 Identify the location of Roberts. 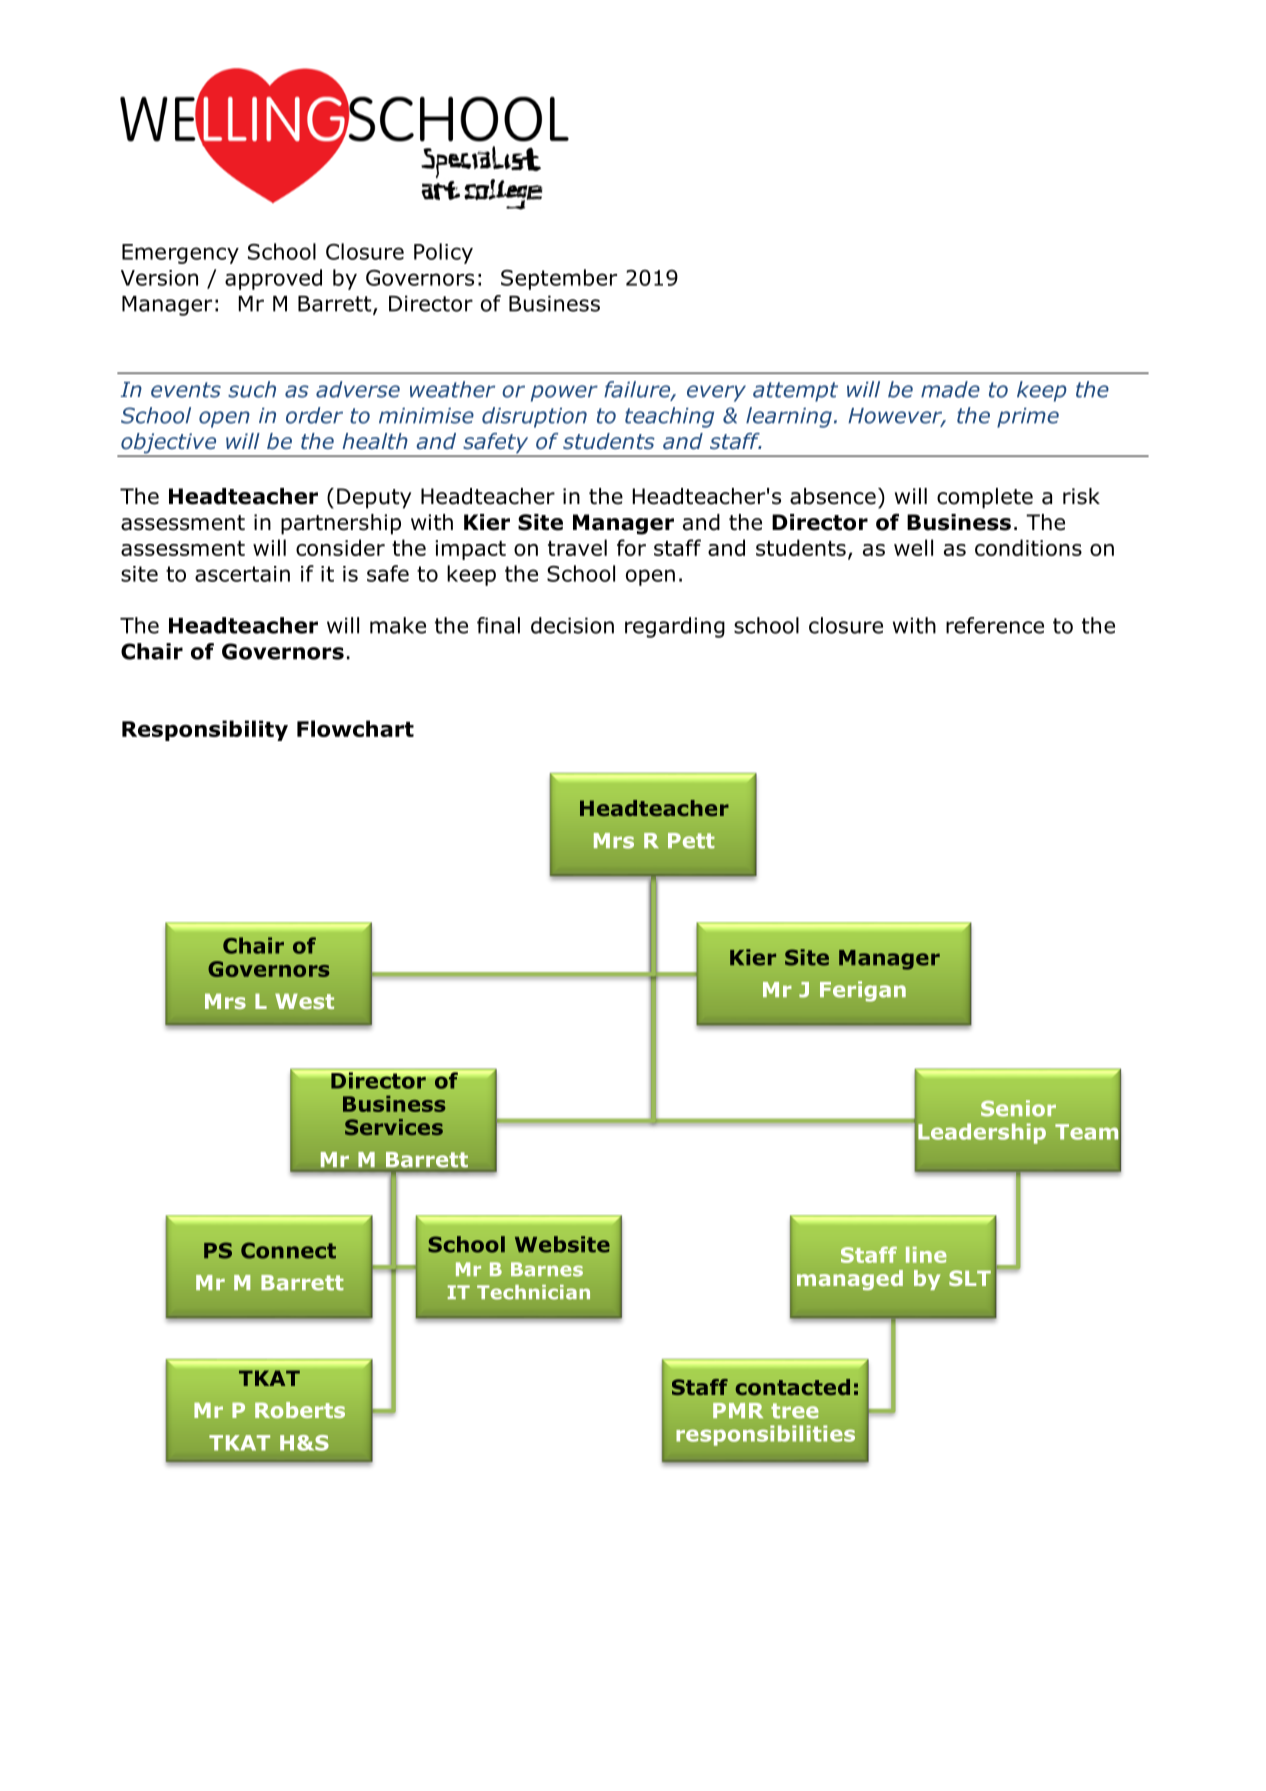
(300, 1410).
